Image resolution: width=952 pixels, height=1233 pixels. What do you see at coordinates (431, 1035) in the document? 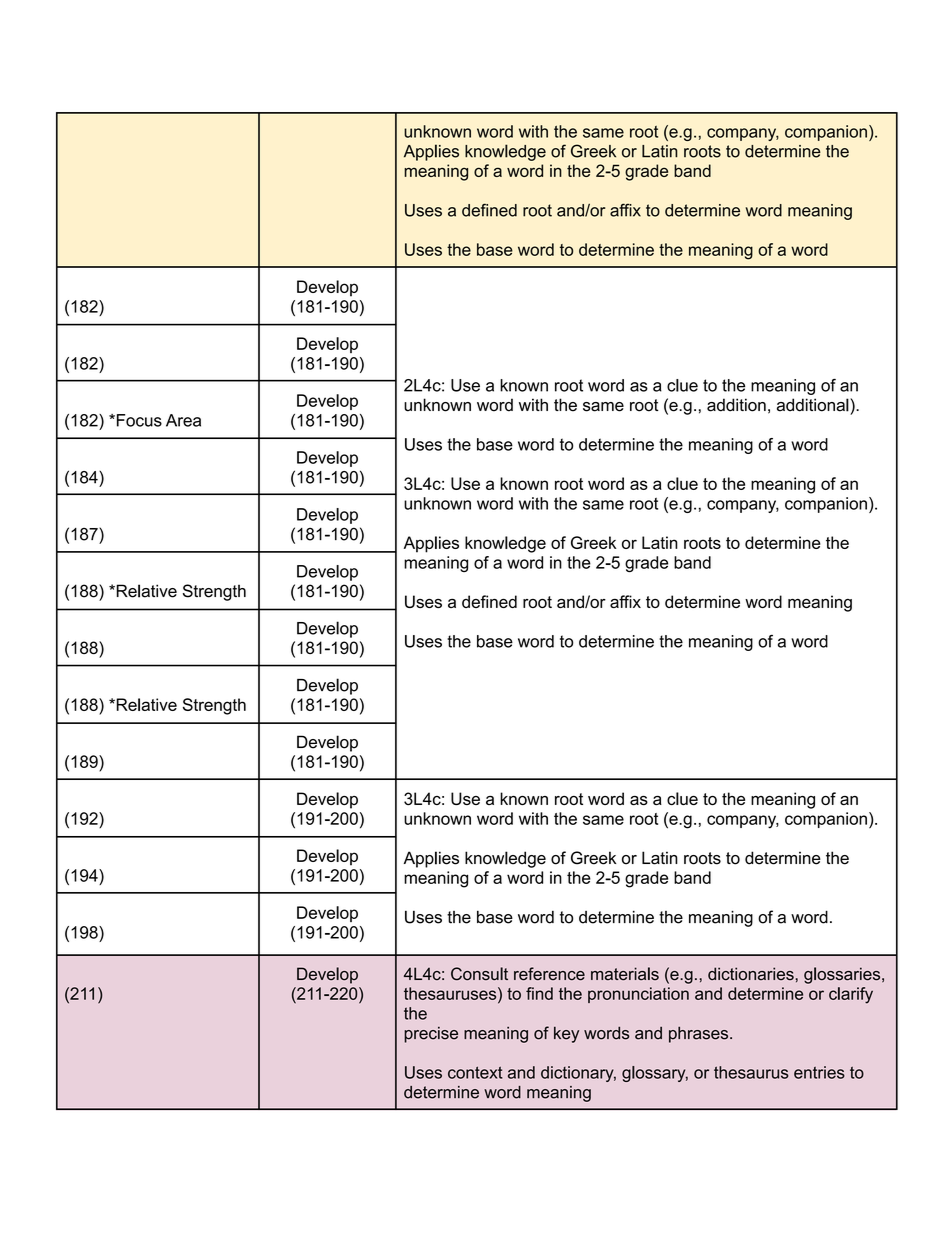
I see `precise` at bounding box center [431, 1035].
